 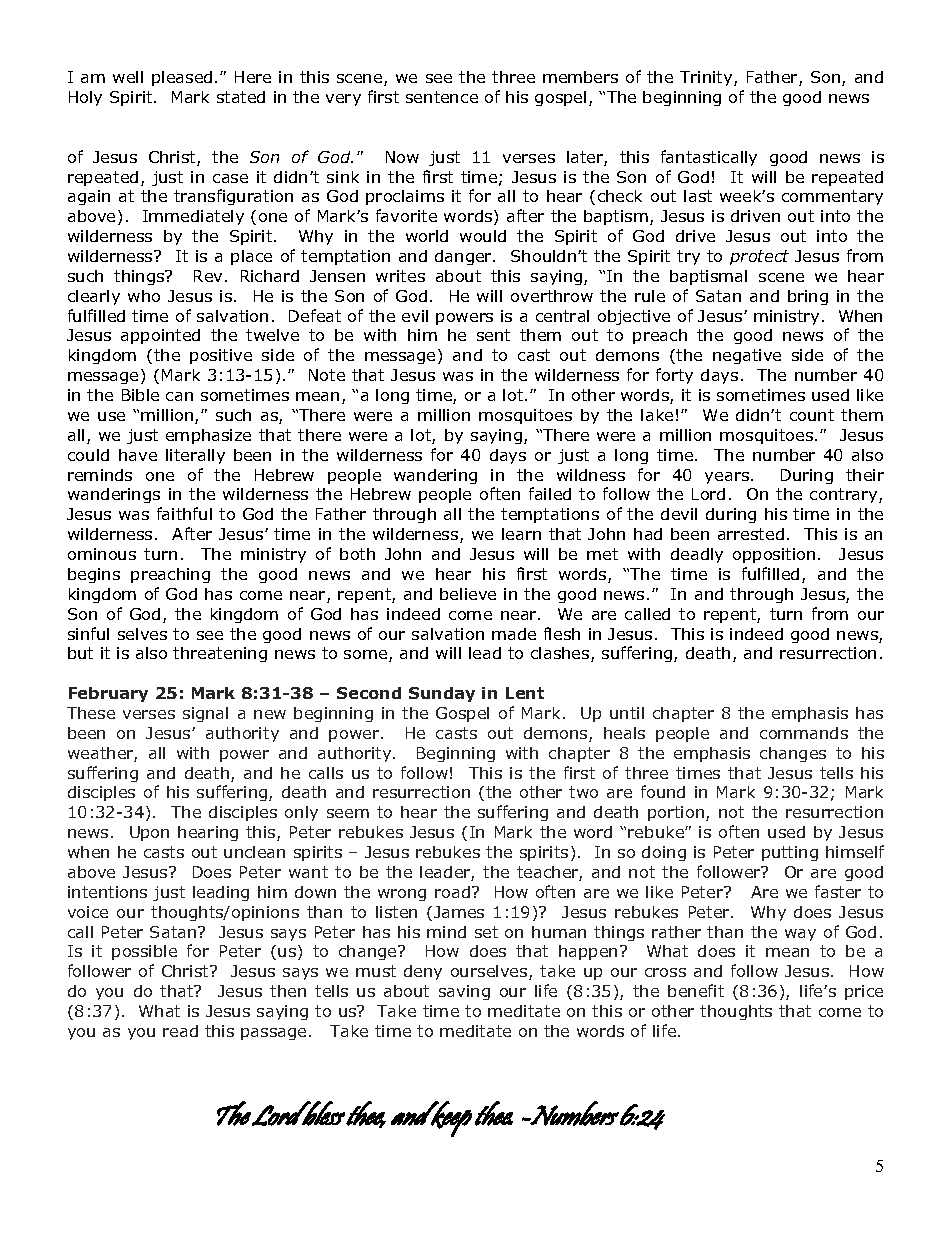 I want to click on Trinity, so click(x=707, y=78).
